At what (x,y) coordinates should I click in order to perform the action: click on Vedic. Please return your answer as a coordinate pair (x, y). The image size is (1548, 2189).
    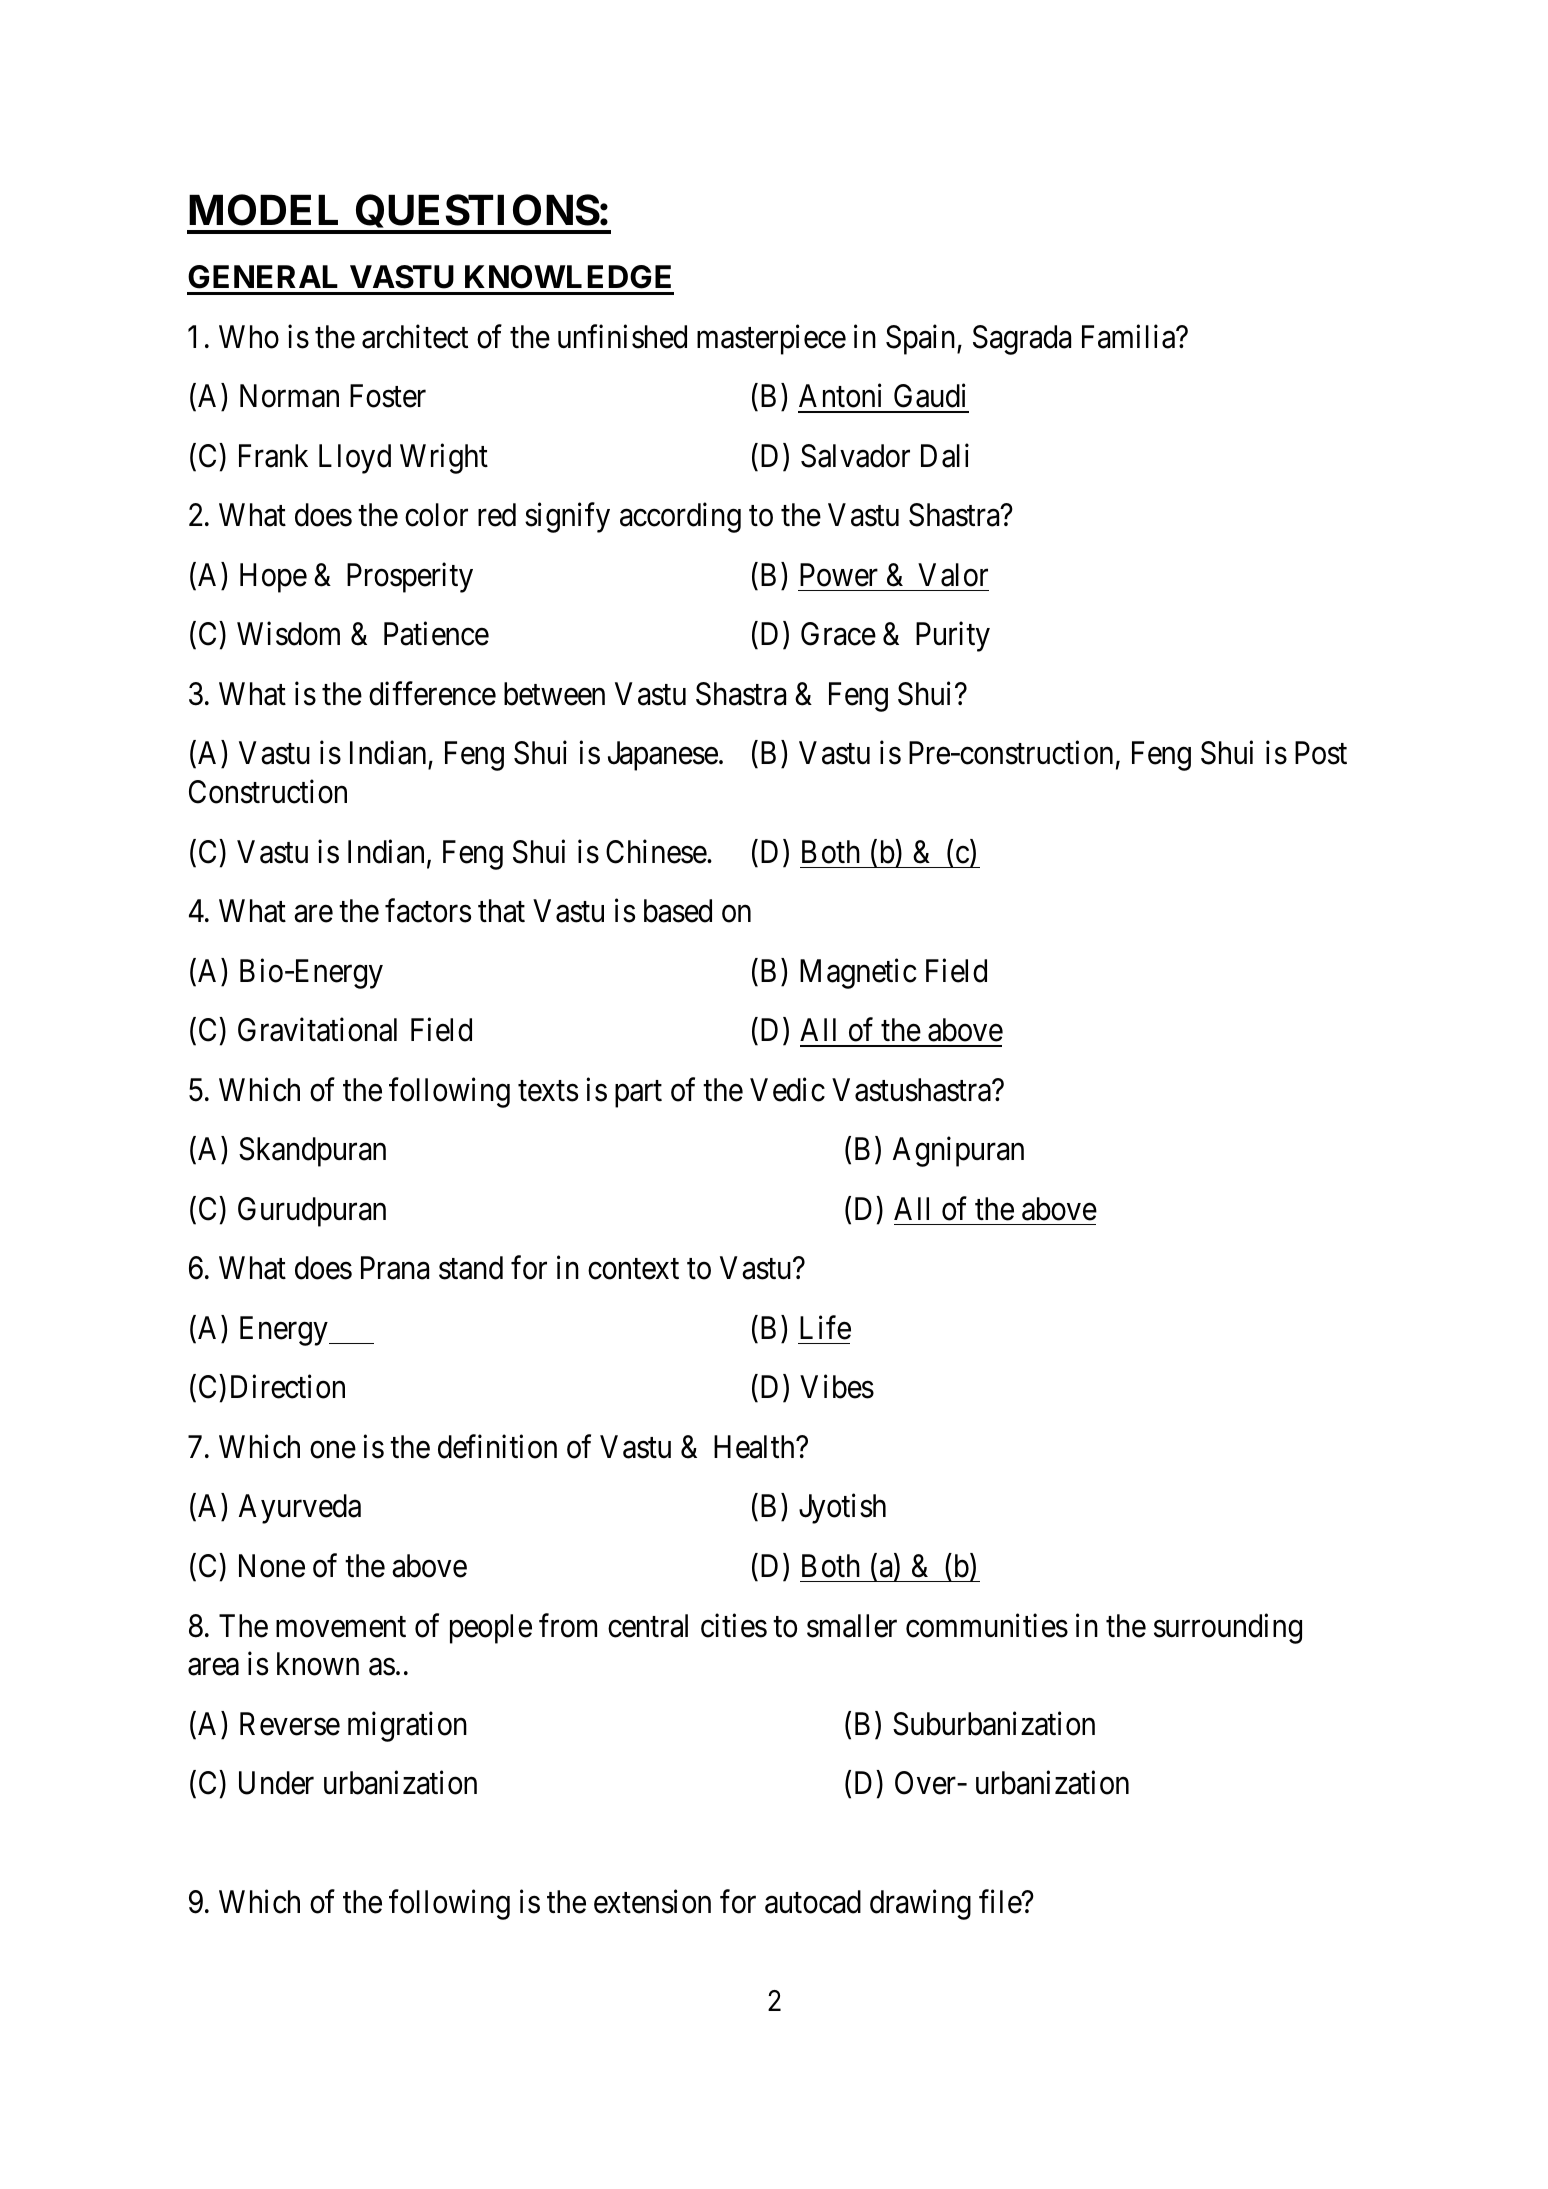
    Looking at the image, I should click on (787, 1089).
